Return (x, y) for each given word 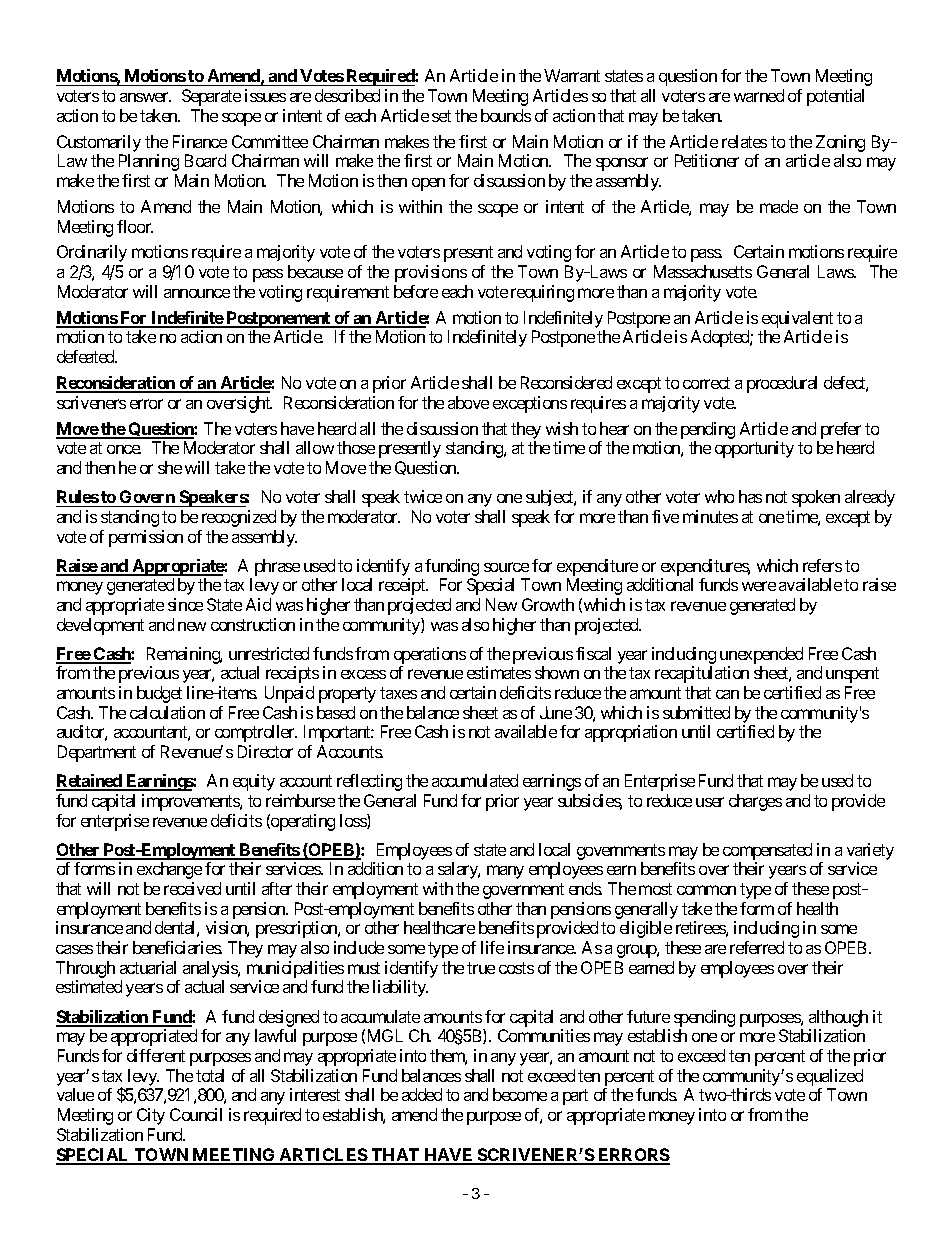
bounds (506, 115)
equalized (830, 1077)
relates (744, 141)
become (520, 1094)
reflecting (369, 782)
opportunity (754, 449)
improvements (191, 802)
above (468, 402)
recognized (239, 518)
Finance (200, 141)
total (210, 1075)
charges (755, 802)
